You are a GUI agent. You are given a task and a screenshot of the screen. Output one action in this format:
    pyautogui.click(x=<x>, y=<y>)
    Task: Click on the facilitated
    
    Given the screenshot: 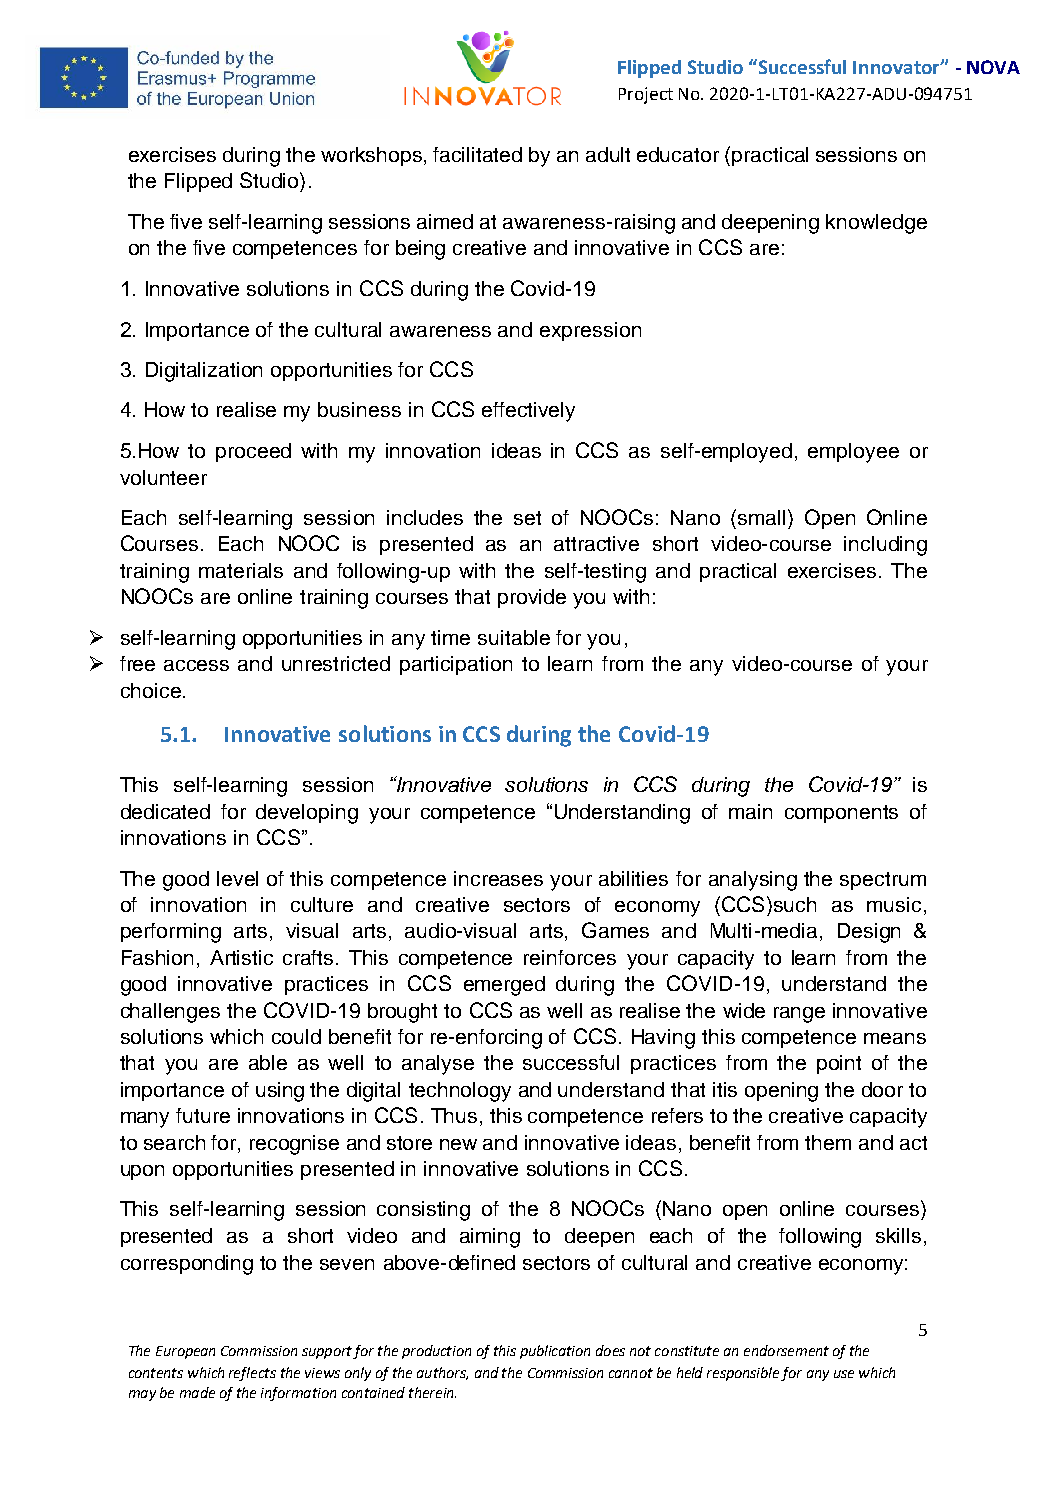 What is the action you would take?
    pyautogui.click(x=477, y=154)
